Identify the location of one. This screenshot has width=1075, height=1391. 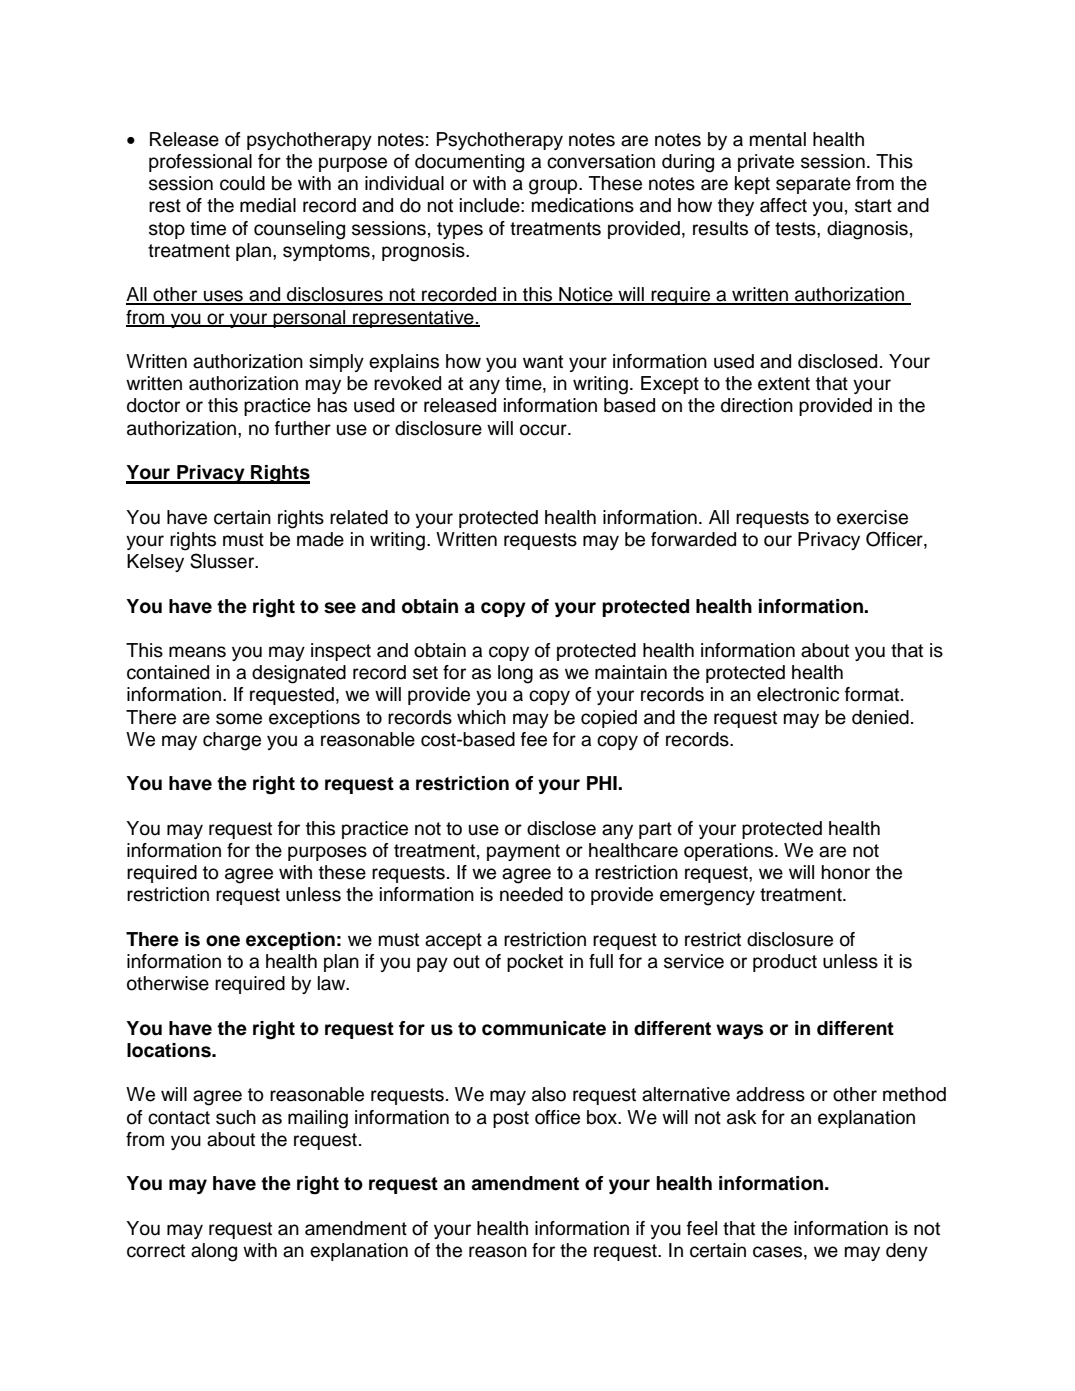
(223, 941).
